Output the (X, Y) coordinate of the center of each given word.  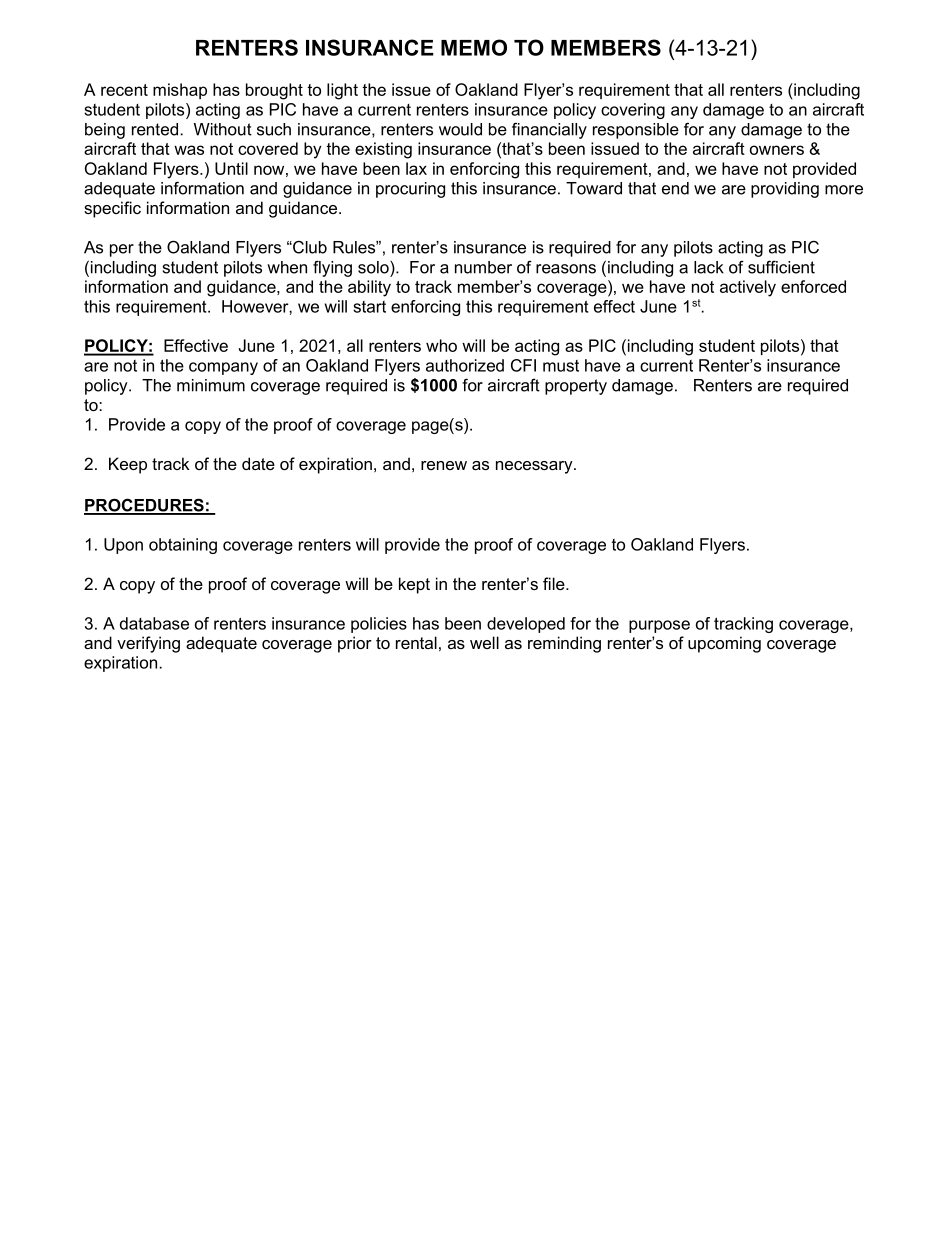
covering (633, 111)
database (154, 623)
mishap (180, 91)
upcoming (724, 644)
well (484, 642)
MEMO (474, 47)
